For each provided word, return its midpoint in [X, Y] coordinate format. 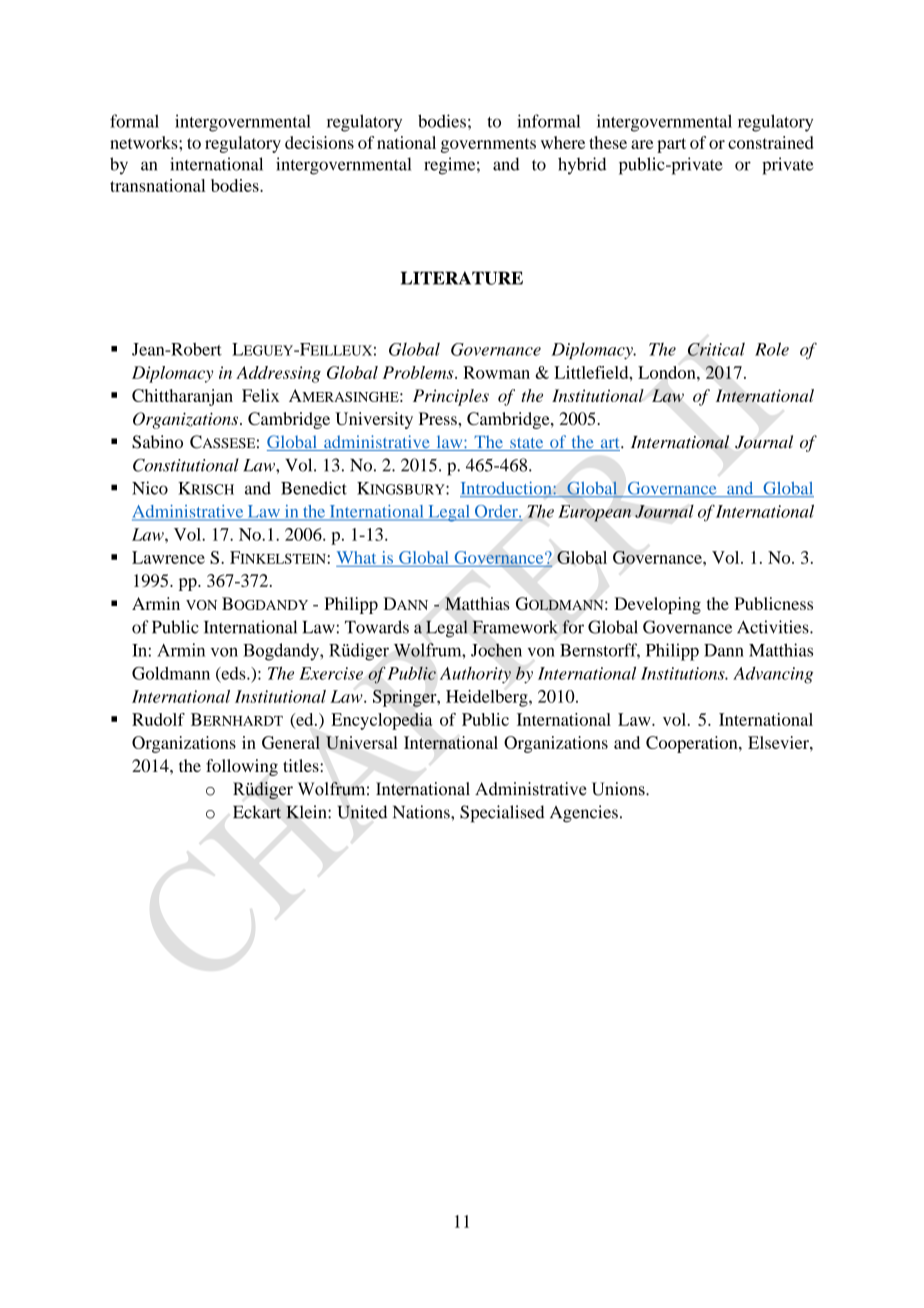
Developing [657, 605]
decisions [319, 142]
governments [488, 145]
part [671, 145]
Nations [422, 812]
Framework [515, 627]
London [668, 372]
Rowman [496, 372]
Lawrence [168, 557]
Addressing [278, 374]
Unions [619, 789]
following [242, 767]
